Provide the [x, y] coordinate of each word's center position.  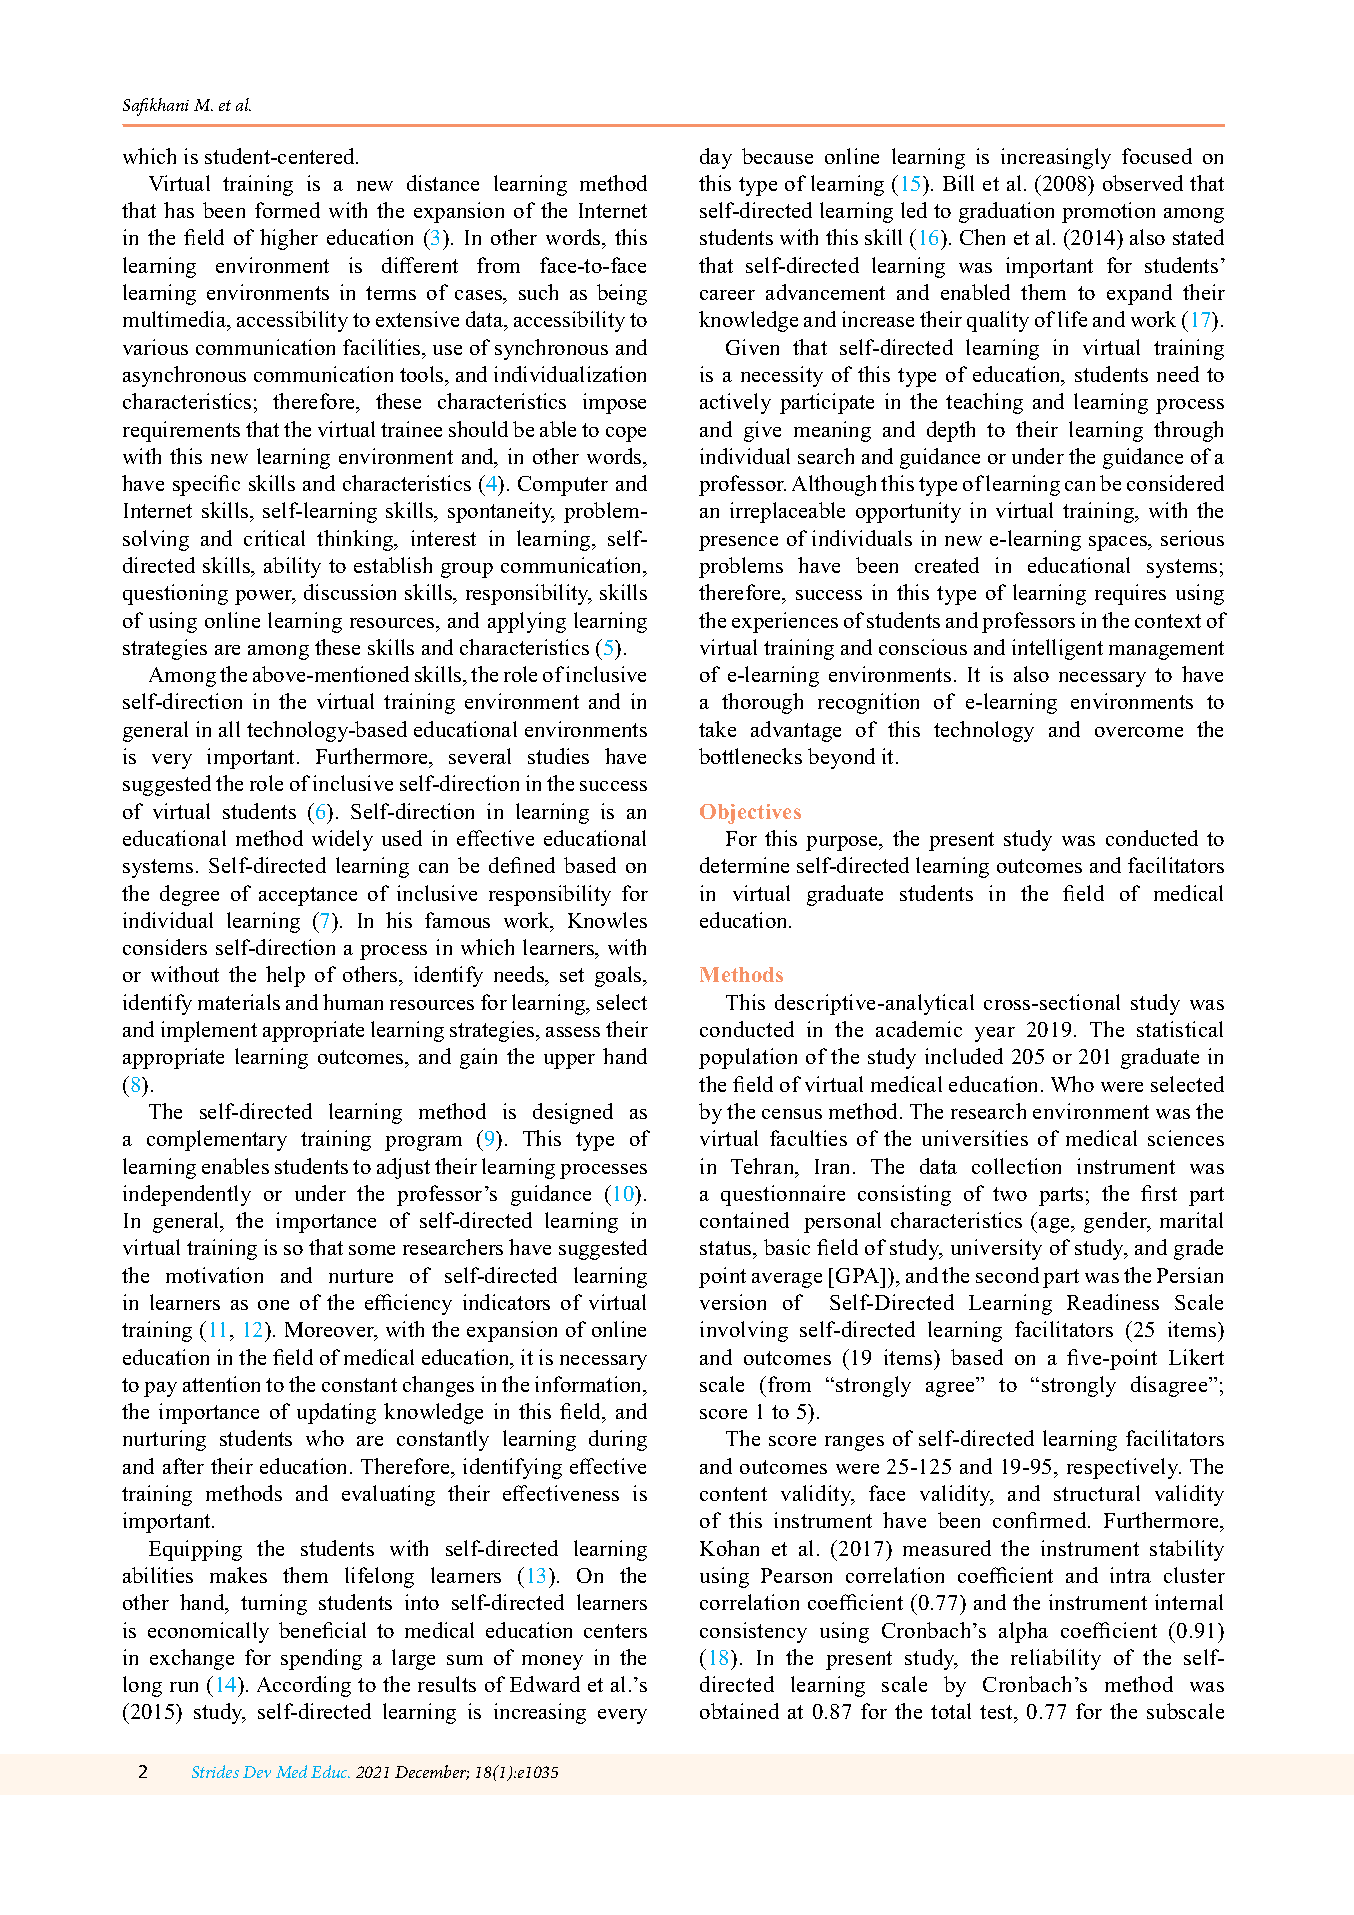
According [304, 1686]
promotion [1108, 212]
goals [619, 976]
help [285, 976]
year [995, 1034]
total [951, 1711]
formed [287, 210]
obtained [739, 1711]
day [716, 158]
